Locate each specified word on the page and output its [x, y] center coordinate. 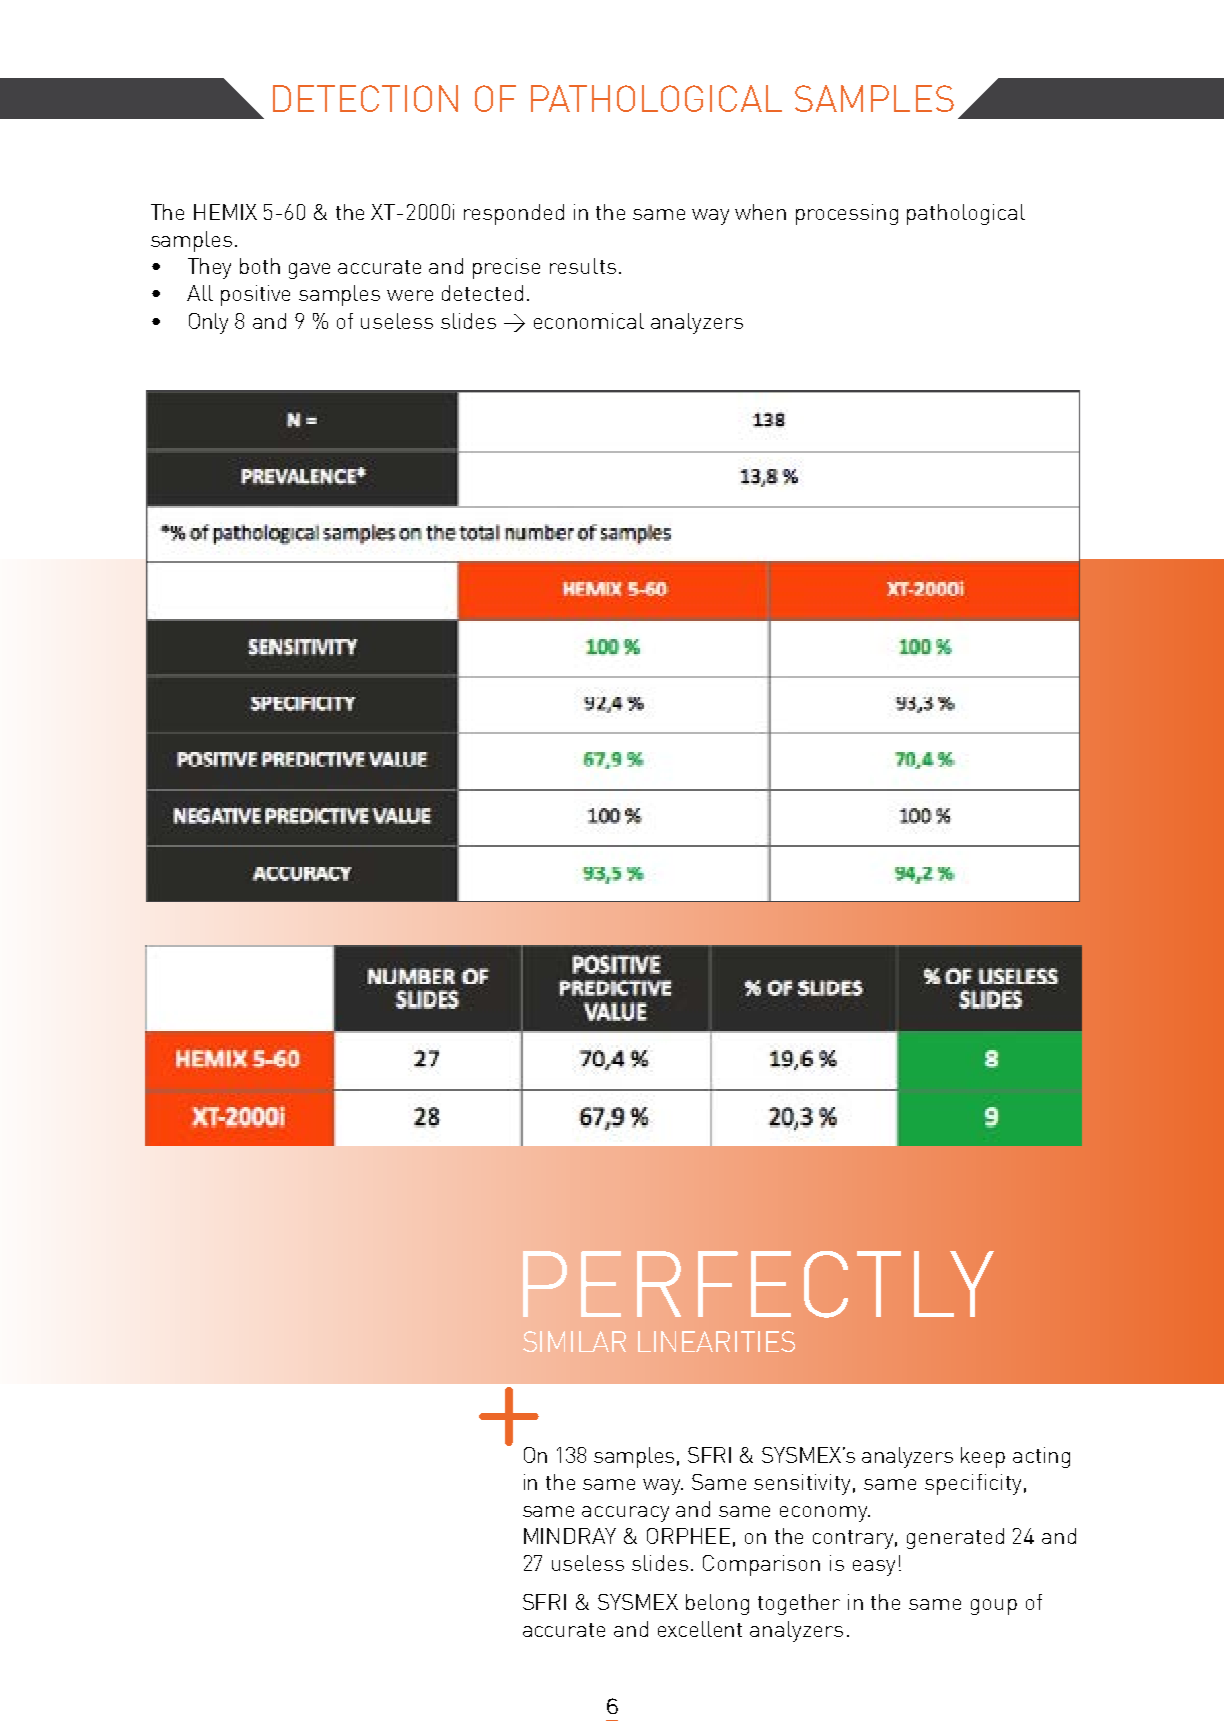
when [760, 212]
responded [514, 214]
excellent [700, 1629]
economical [589, 321]
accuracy [625, 1514]
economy [825, 1514]
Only [208, 323]
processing [847, 214]
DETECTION [365, 98]
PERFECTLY [758, 1284]
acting [1041, 1457]
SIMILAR [574, 1341]
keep [983, 1457]
